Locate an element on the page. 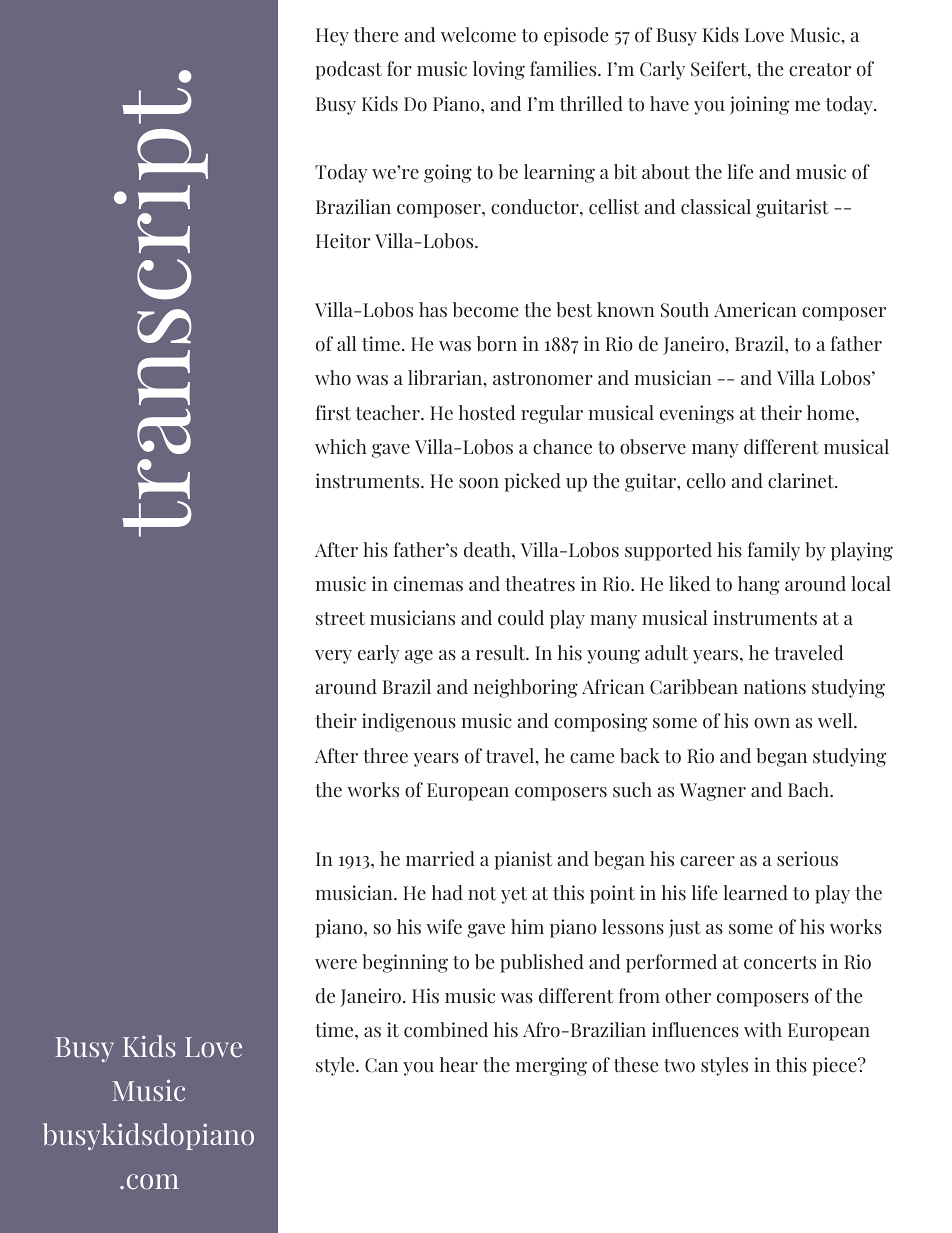  supported is located at coordinates (668, 551).
